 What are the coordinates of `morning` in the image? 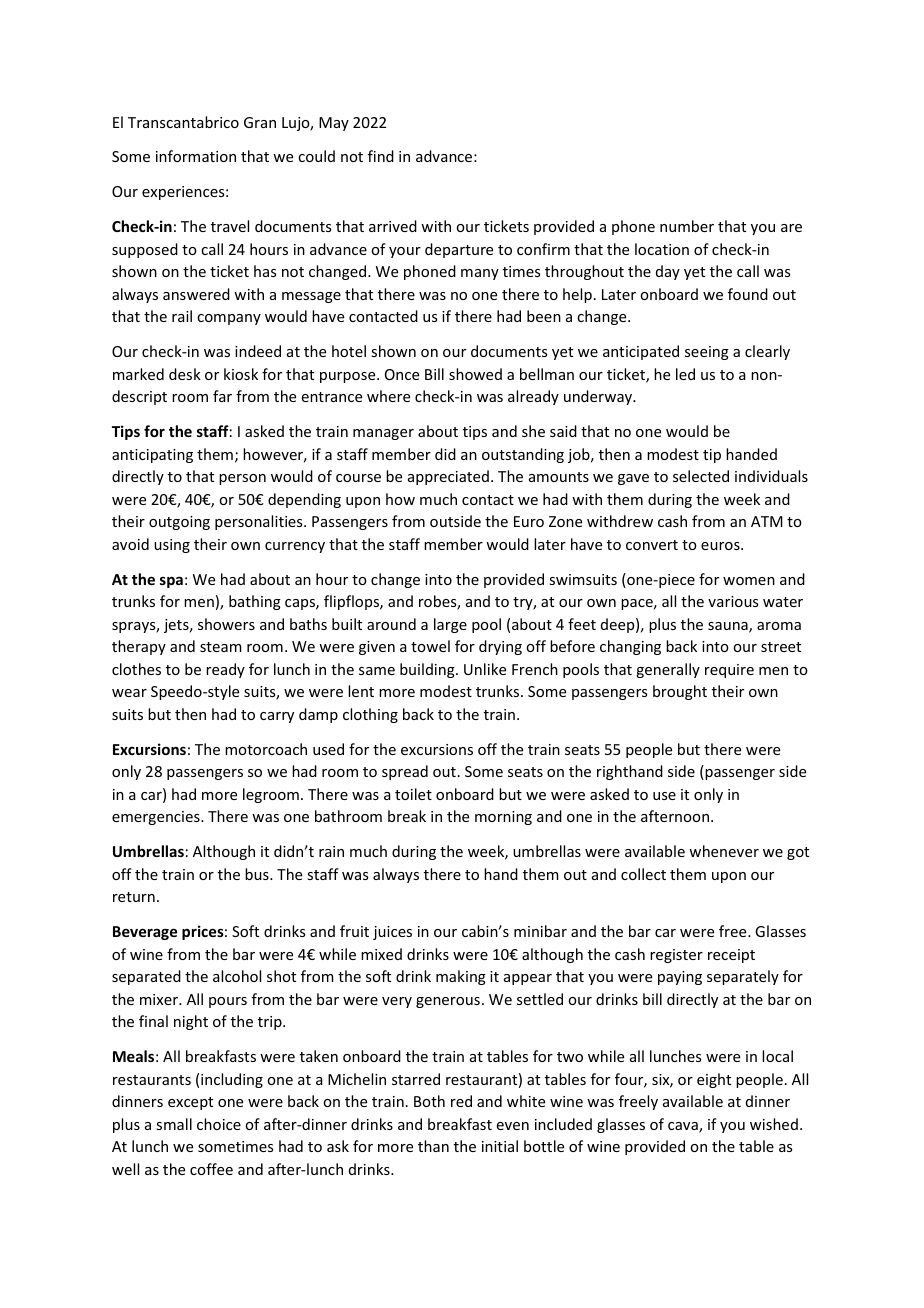 It's located at (503, 818).
